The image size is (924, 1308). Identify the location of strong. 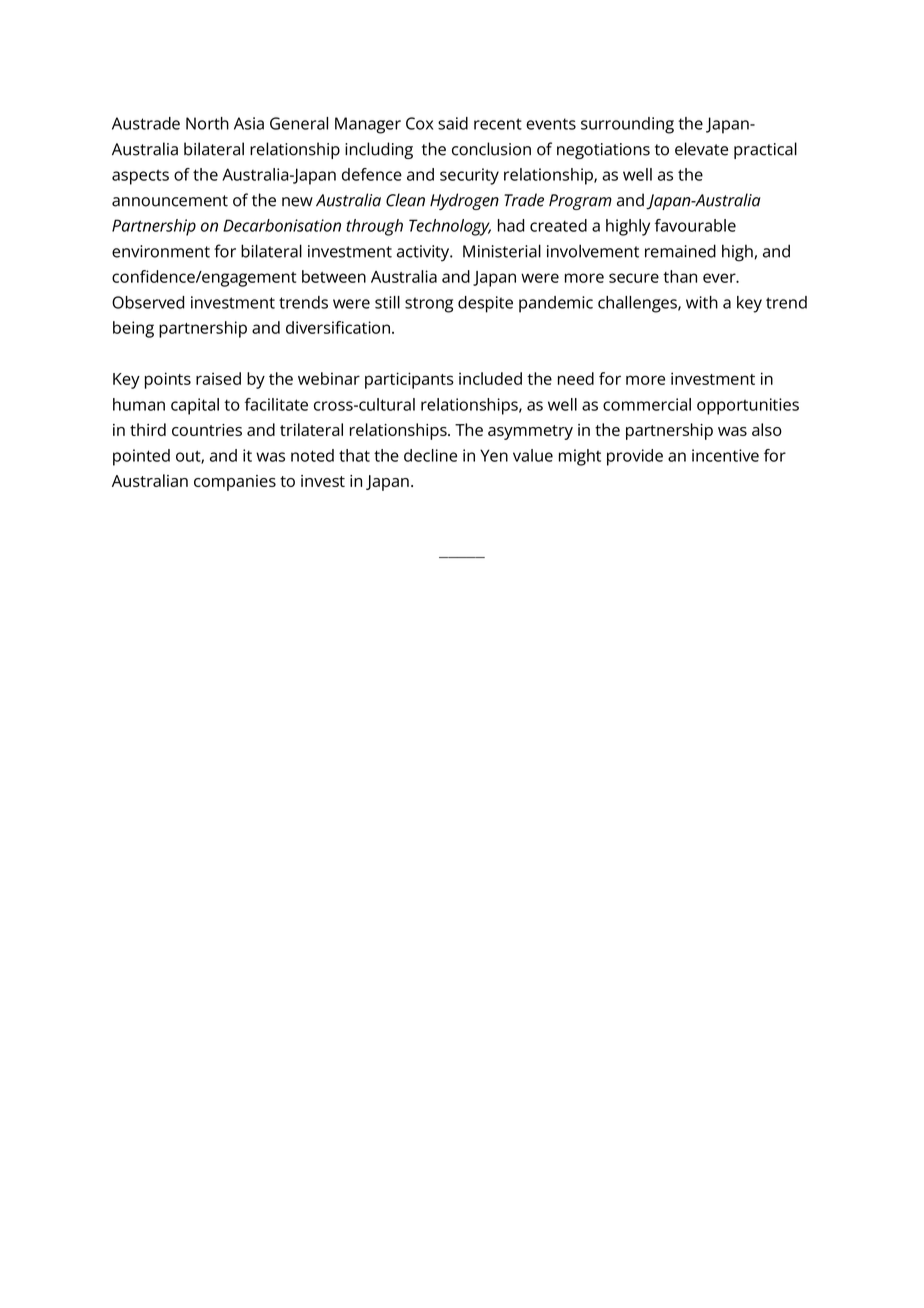
(429, 305).
